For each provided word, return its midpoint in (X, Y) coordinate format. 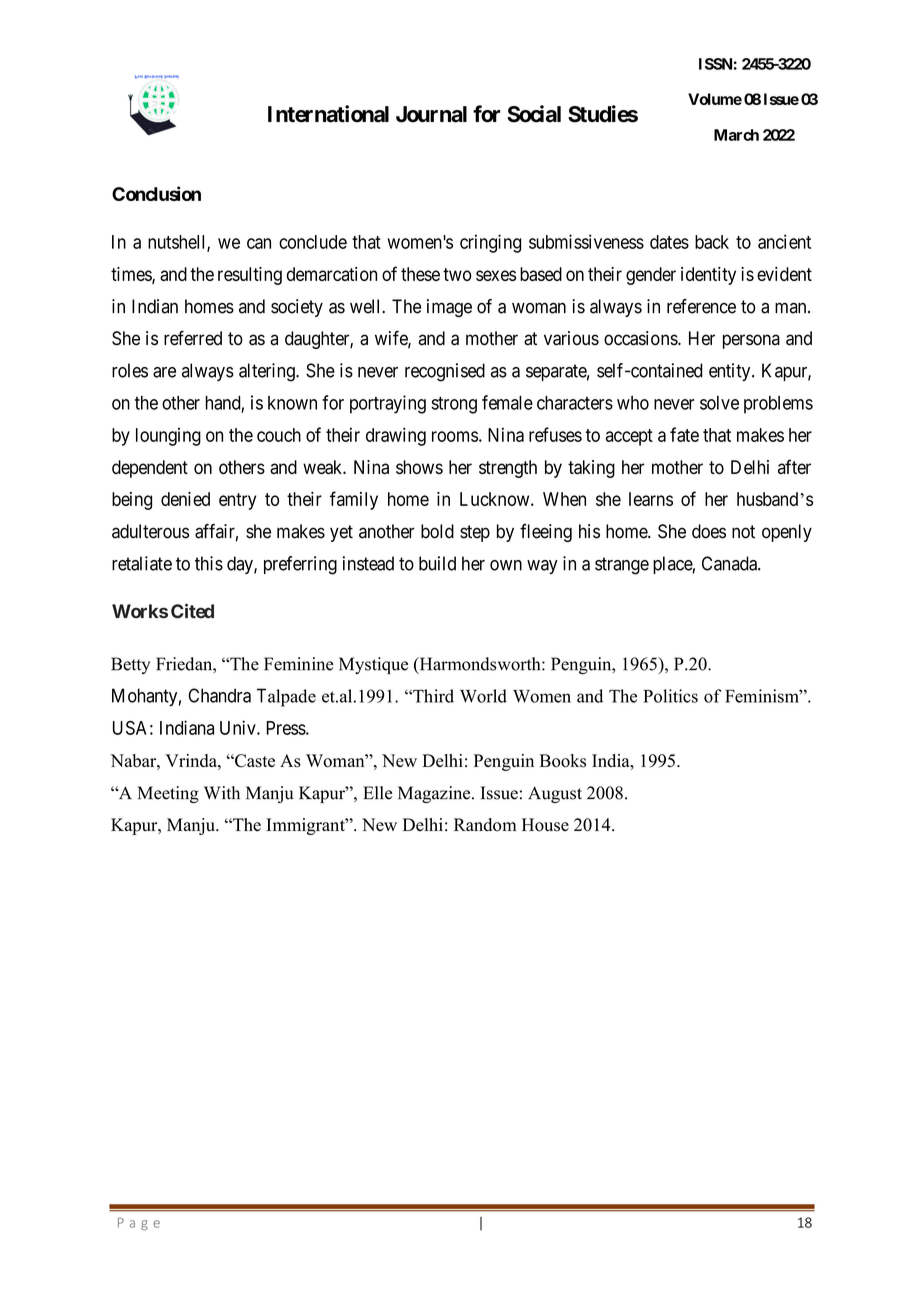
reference (701, 306)
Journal (431, 114)
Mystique (373, 665)
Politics (670, 696)
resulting (250, 276)
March (736, 135)
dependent (150, 469)
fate (684, 434)
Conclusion (156, 193)
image (449, 308)
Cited (192, 611)
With (222, 793)
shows (419, 467)
